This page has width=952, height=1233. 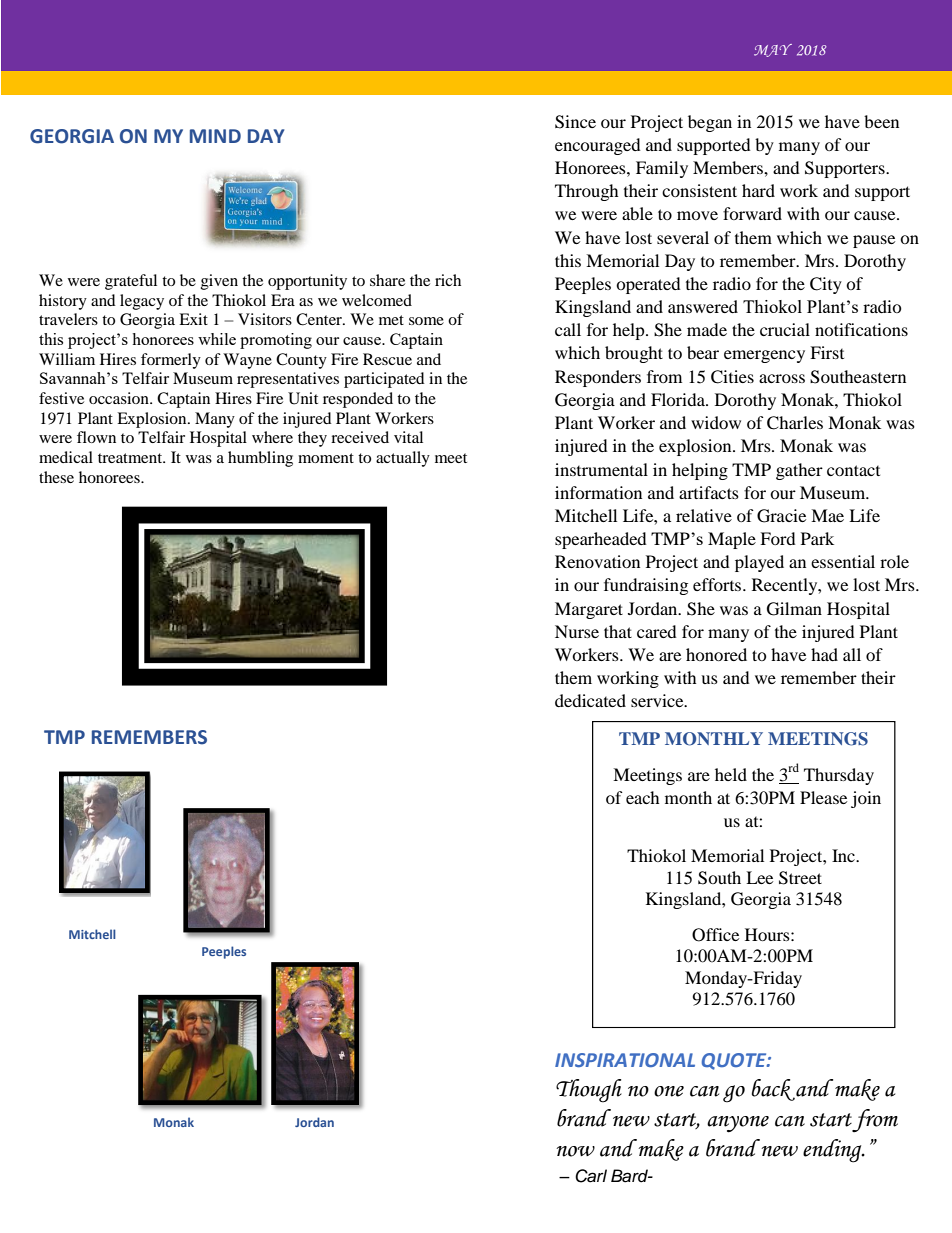 I want to click on treatment, so click(x=131, y=458).
